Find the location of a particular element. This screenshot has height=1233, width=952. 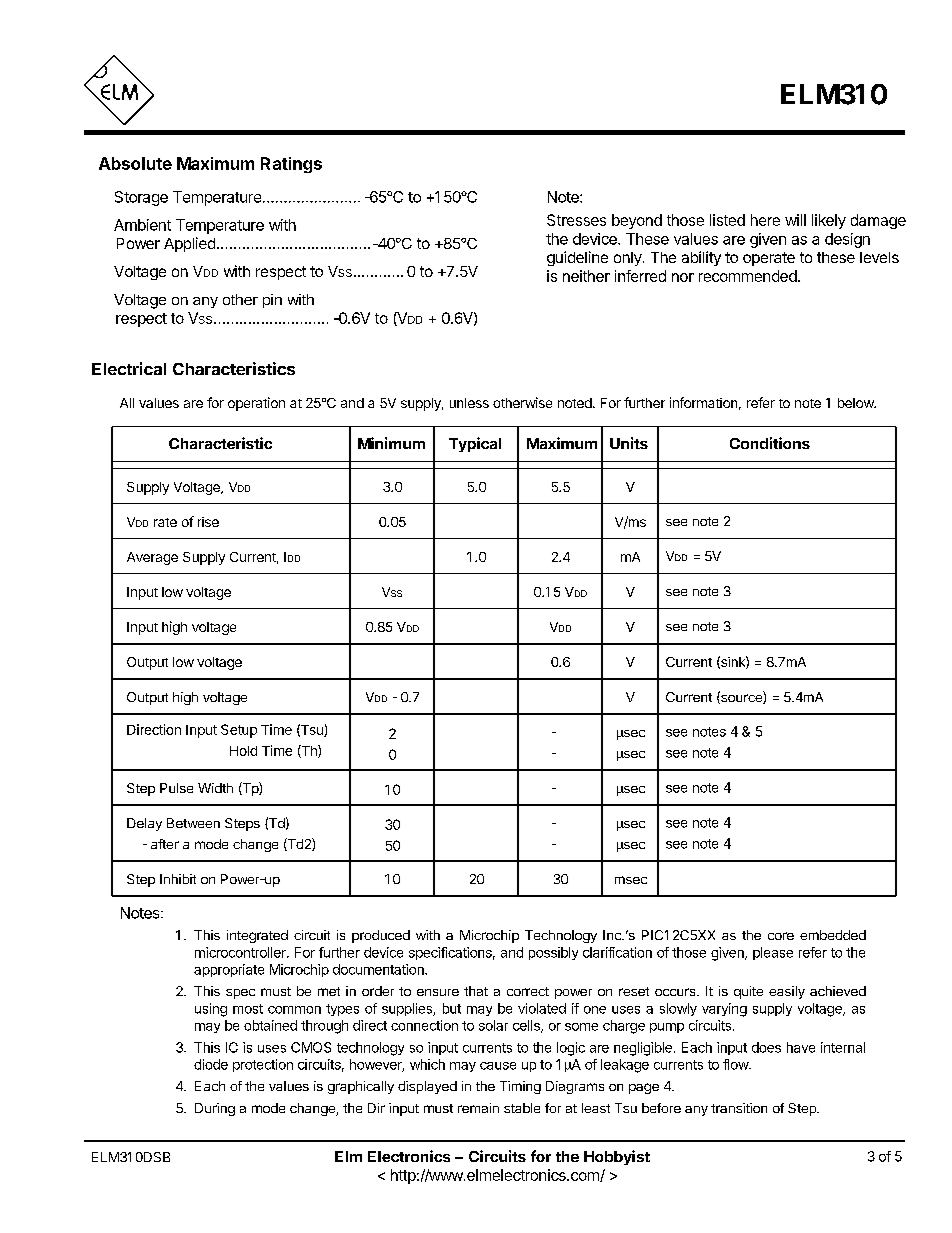

Inhibit is located at coordinates (178, 879).
